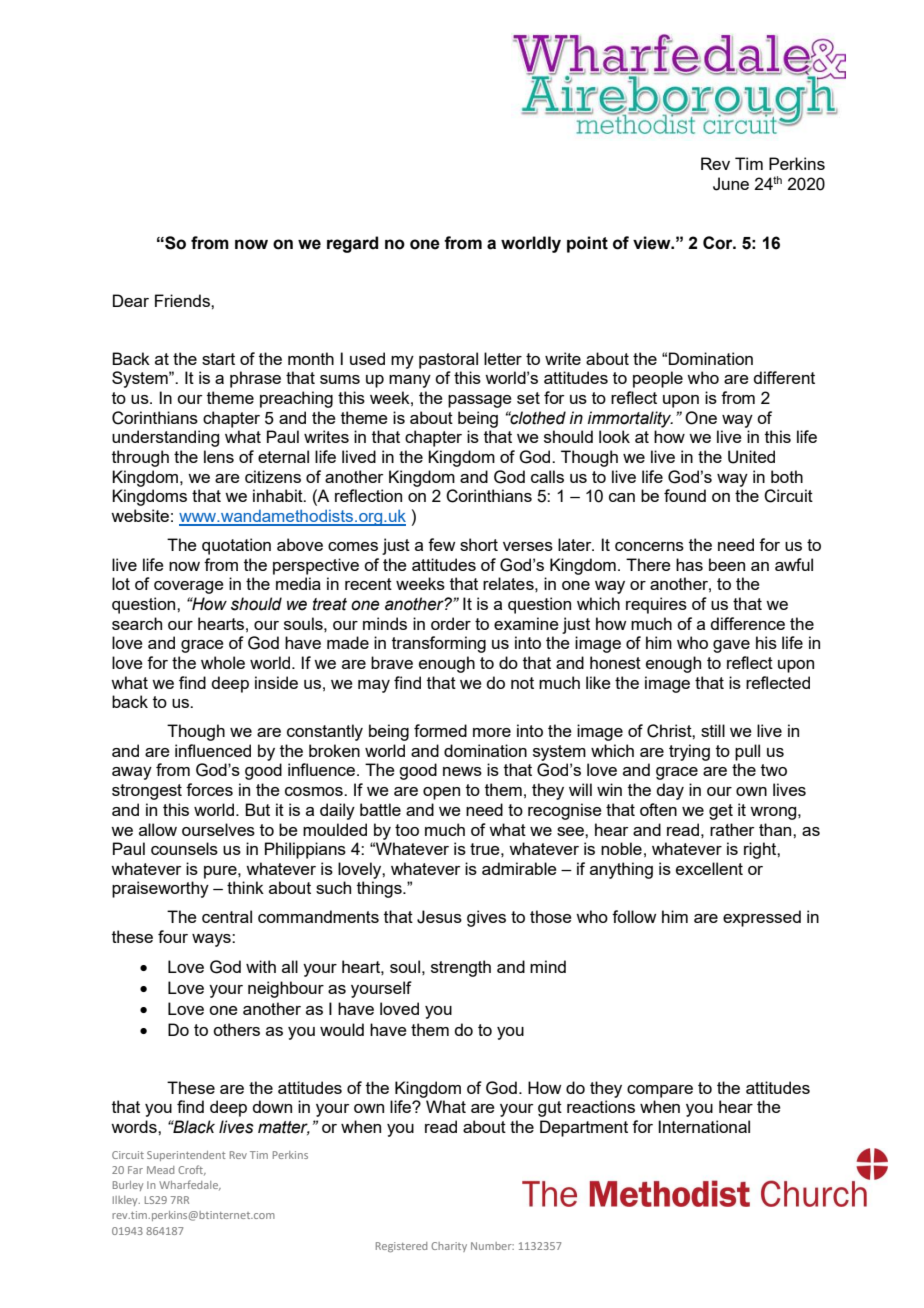 Image resolution: width=924 pixels, height=1308 pixels. Describe the element at coordinates (731, 184) in the image. I see `June` at that location.
